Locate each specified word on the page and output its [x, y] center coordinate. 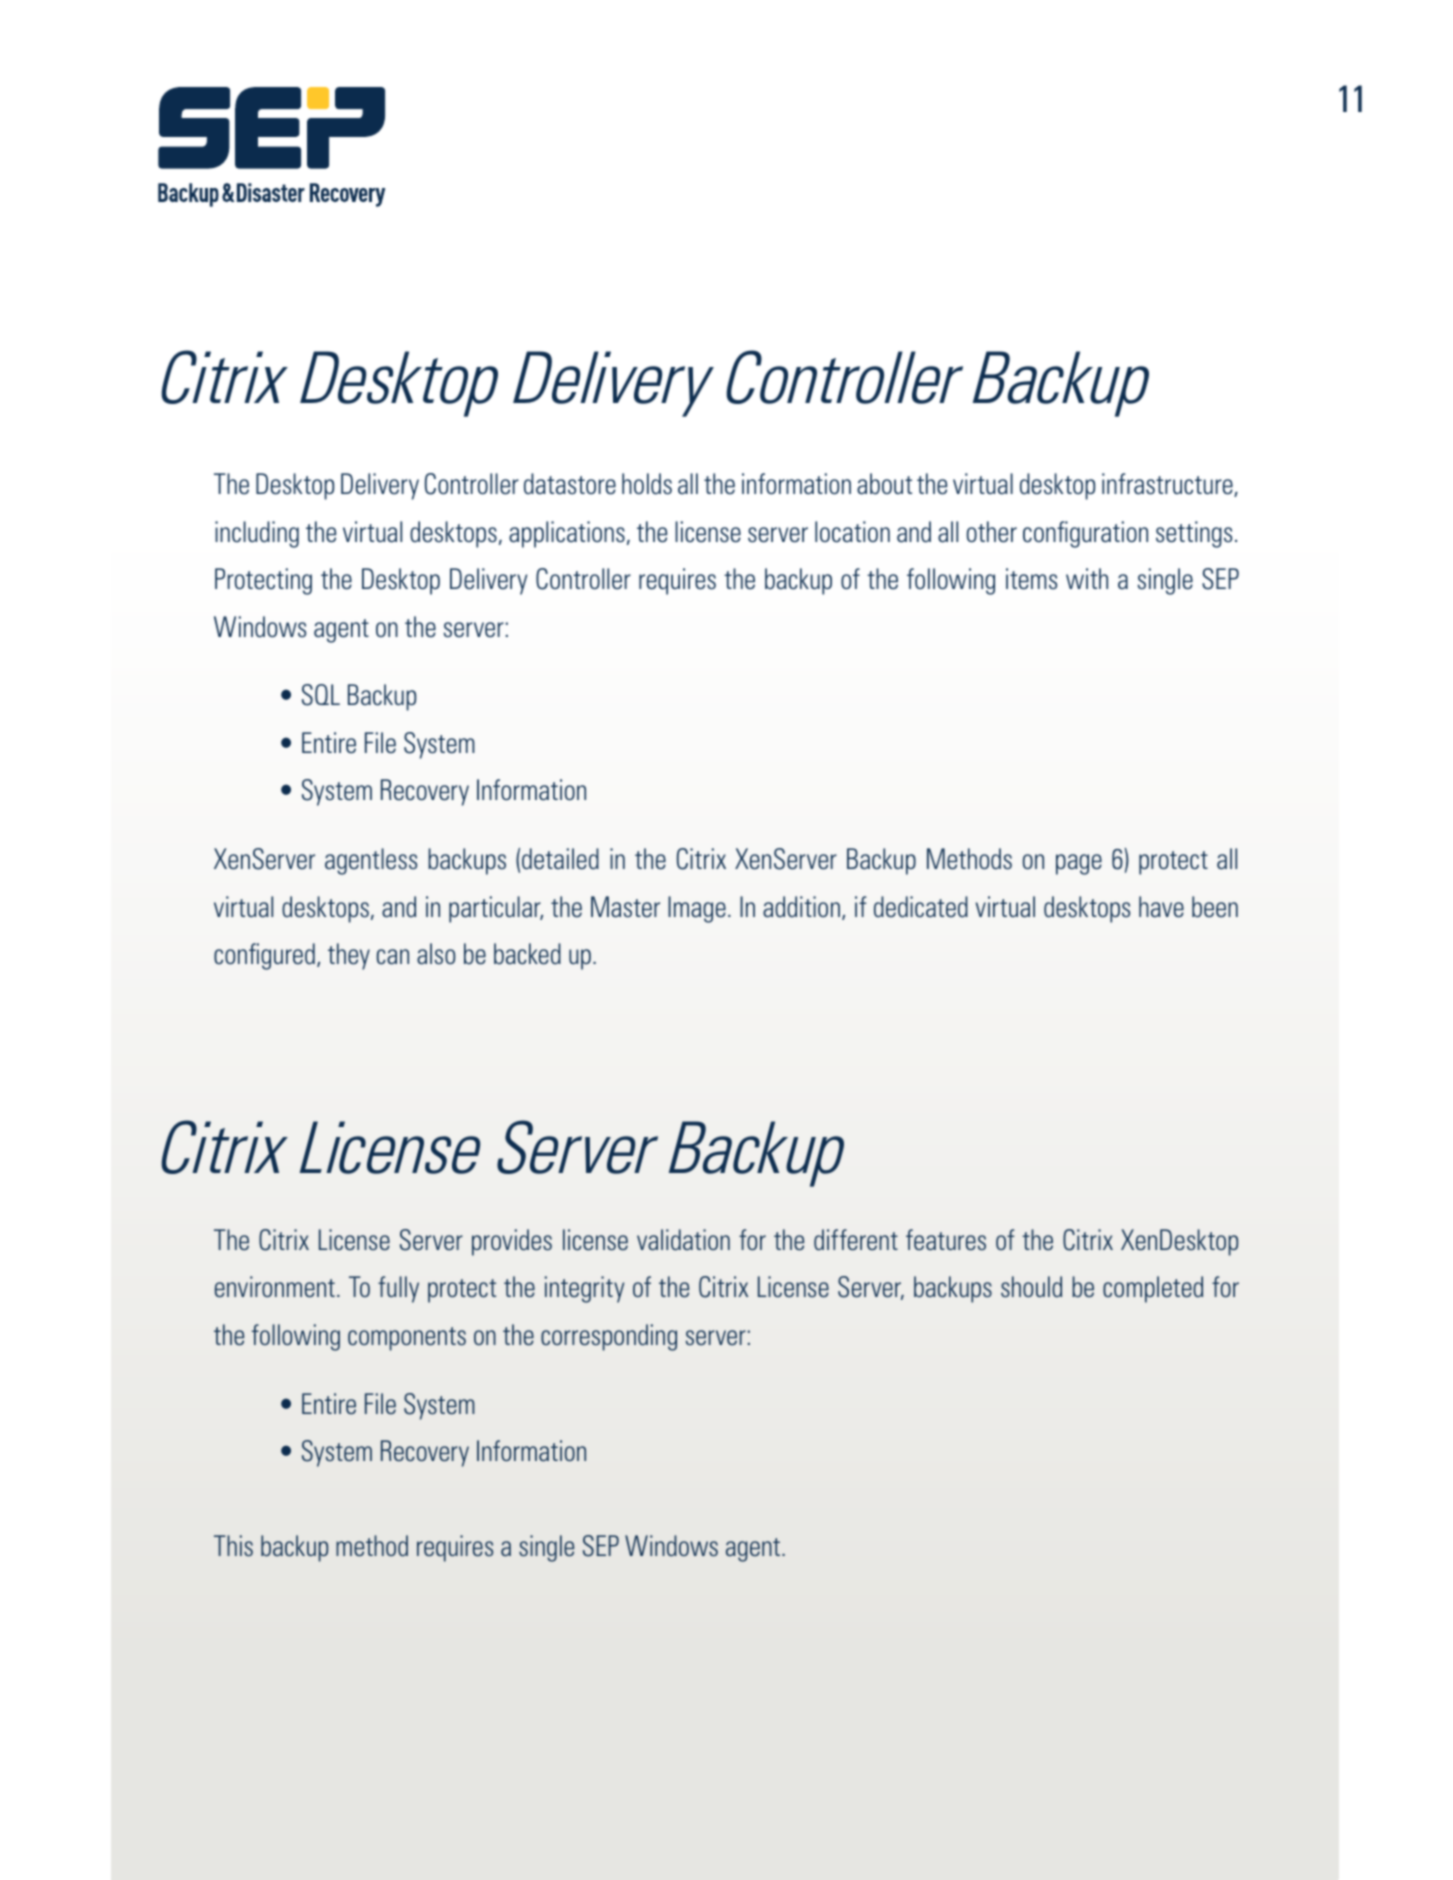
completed [1153, 1289]
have [1161, 907]
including [257, 534]
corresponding [609, 1337]
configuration [1085, 534]
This [233, 1545]
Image [697, 909]
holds [647, 484]
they [349, 956]
